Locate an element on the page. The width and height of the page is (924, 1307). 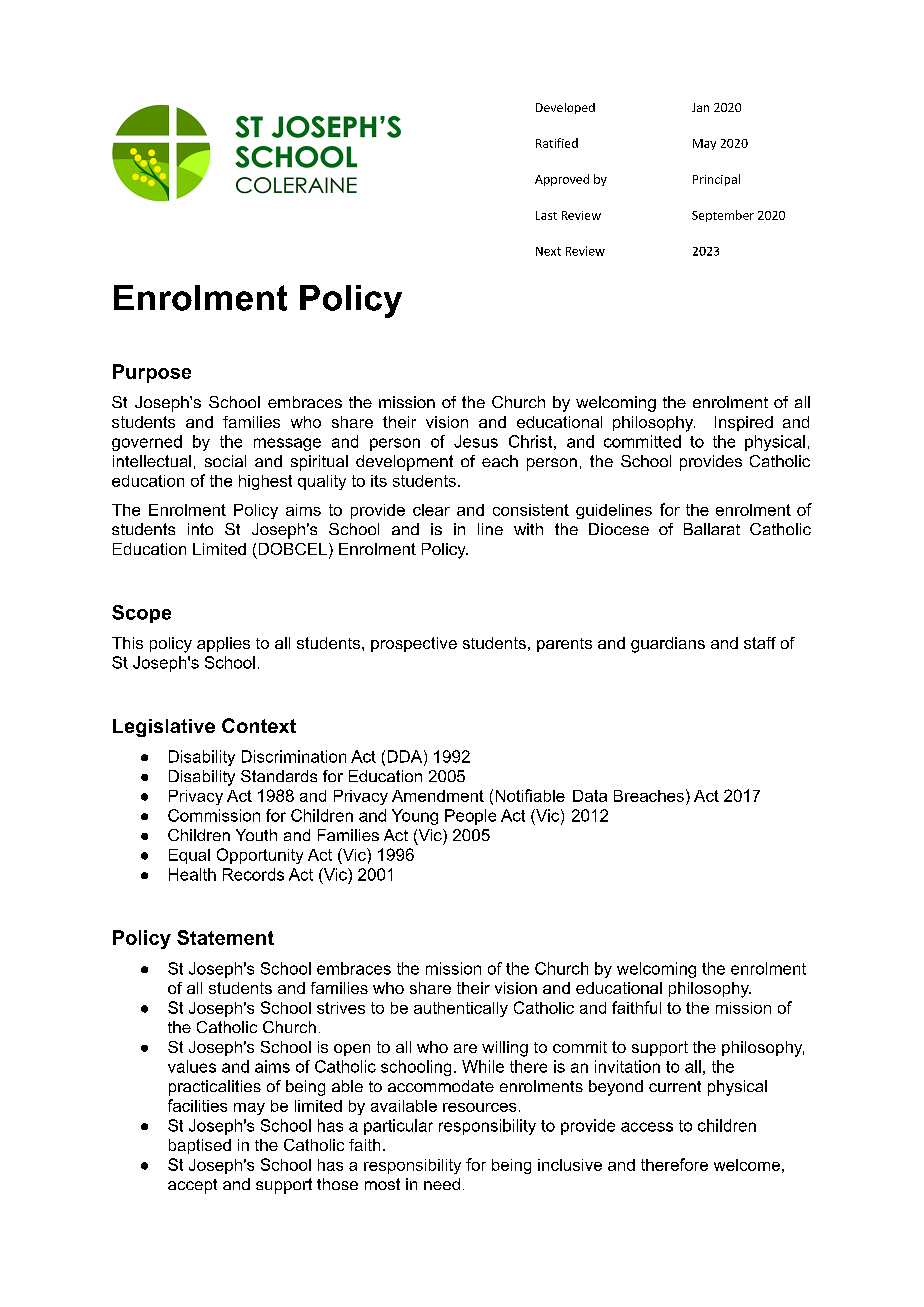
need is located at coordinates (442, 1184).
